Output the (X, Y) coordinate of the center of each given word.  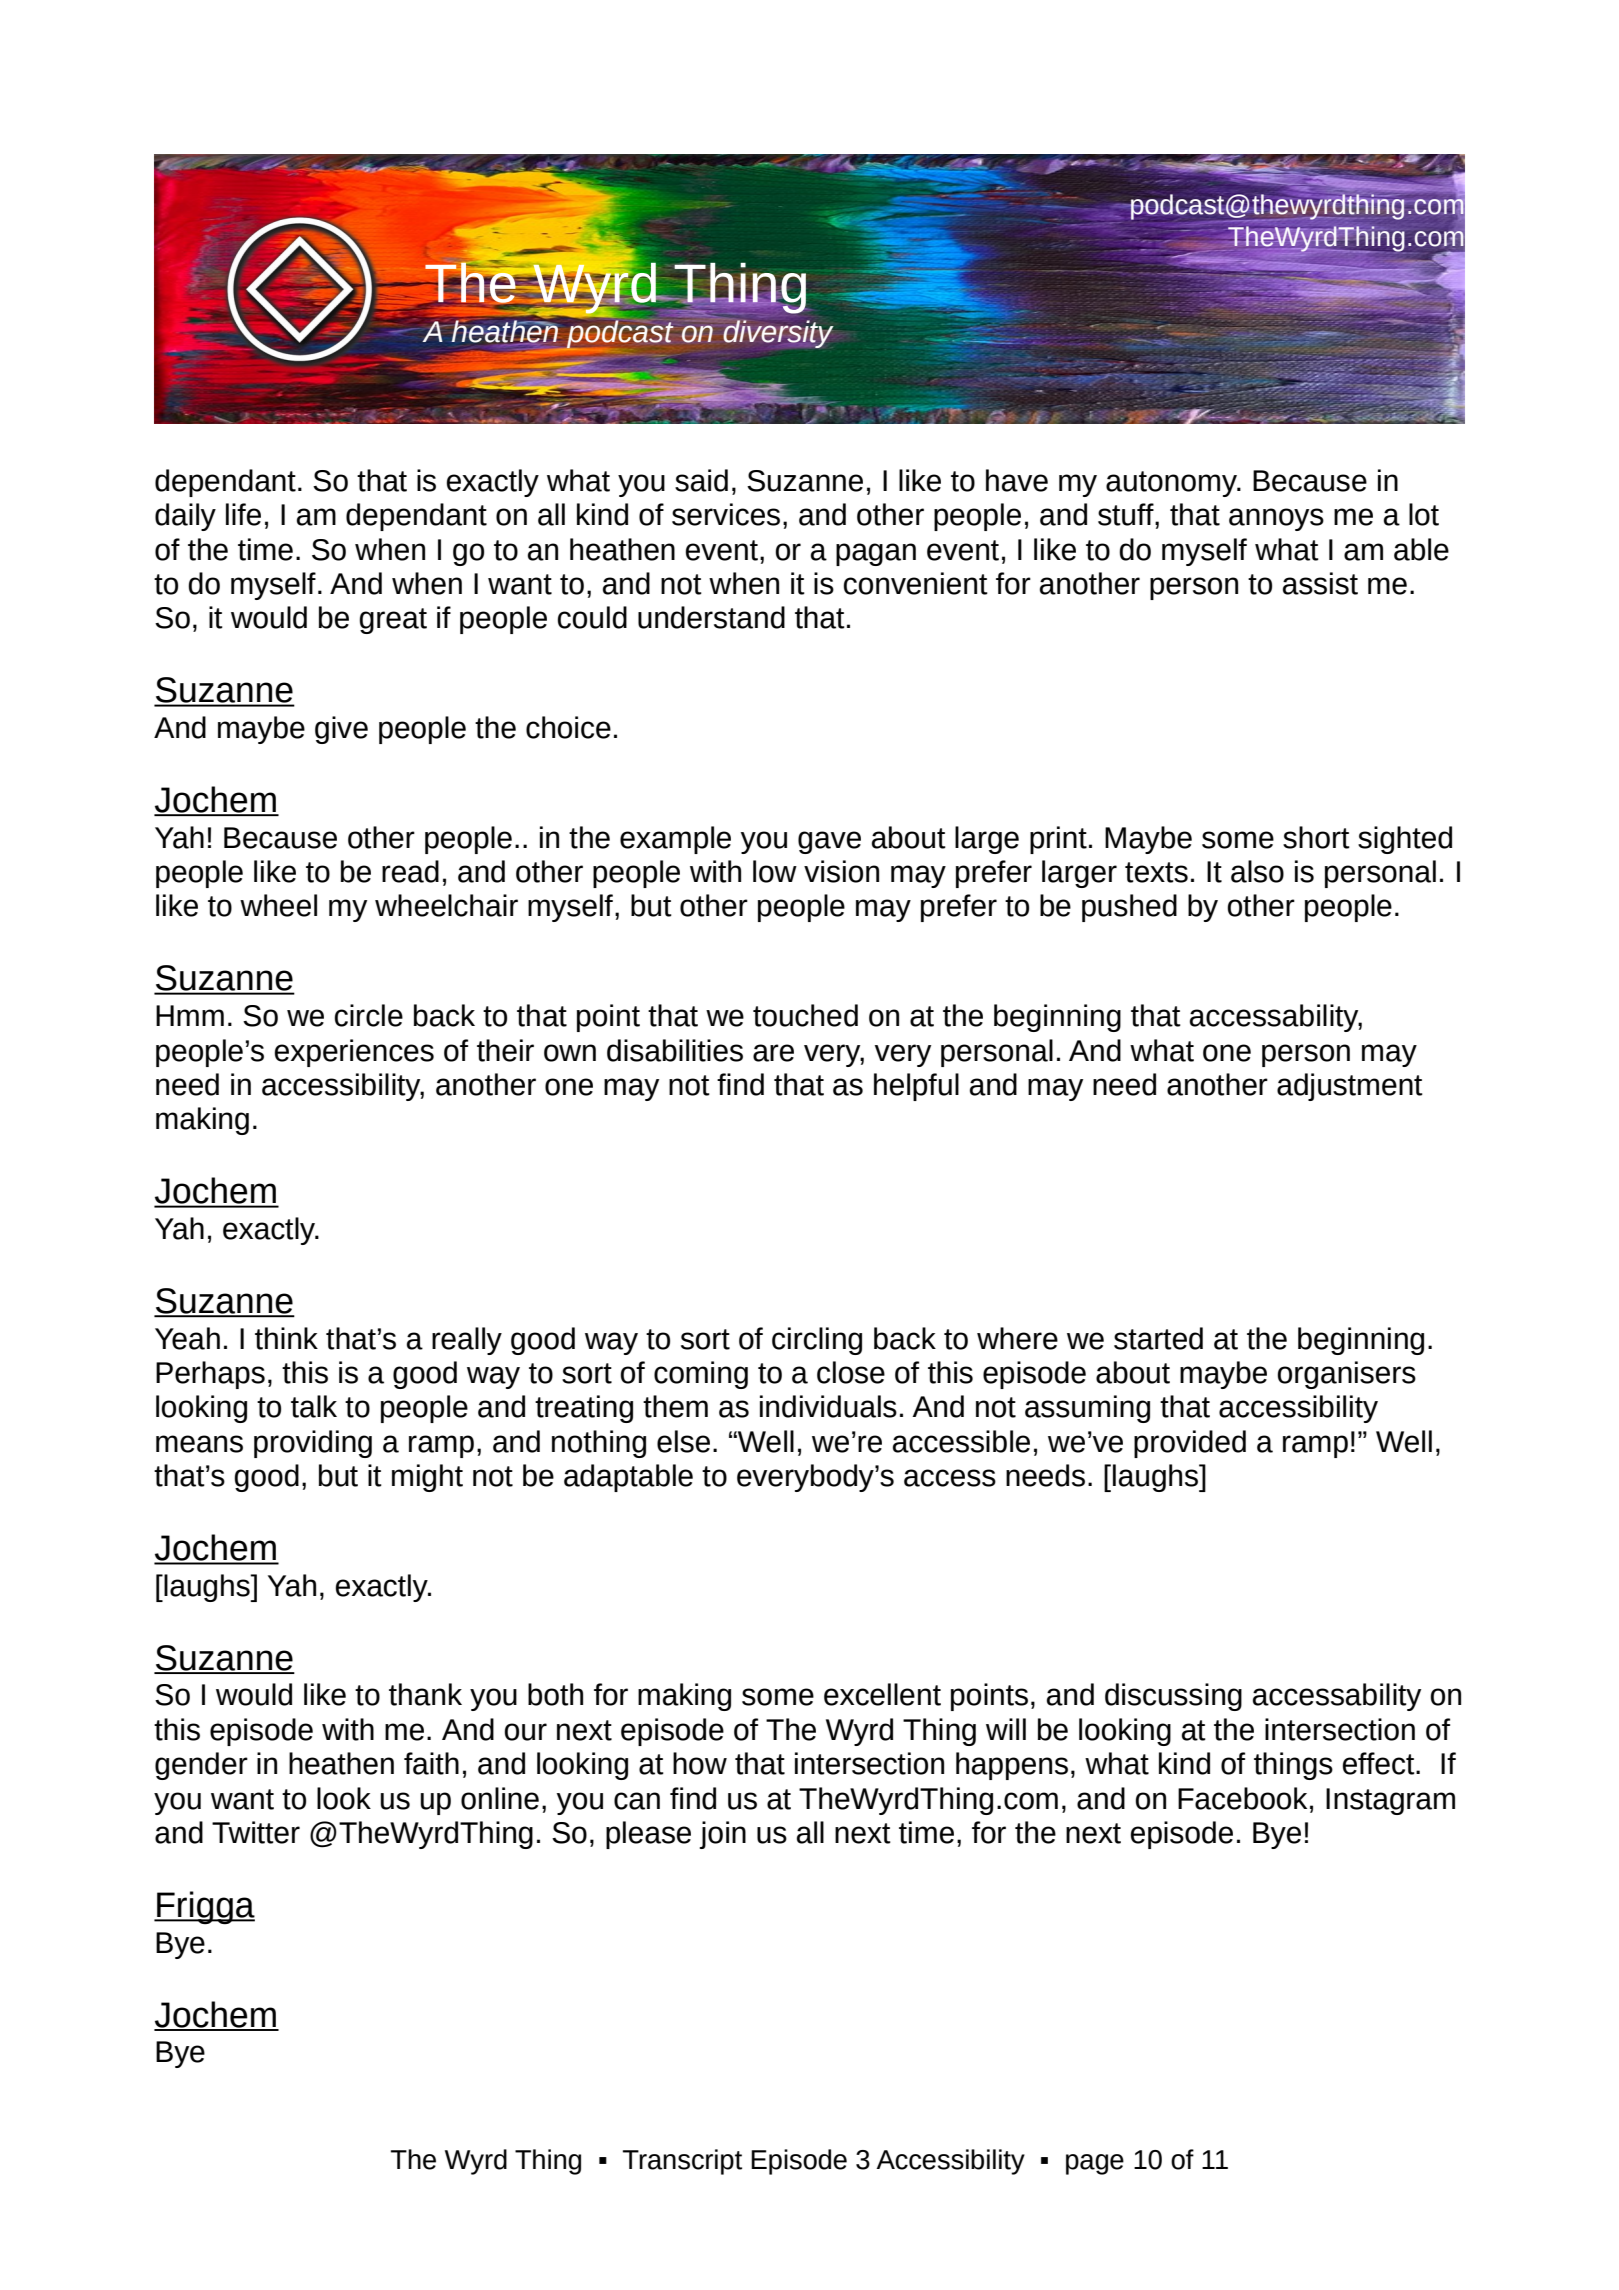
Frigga (205, 1908)
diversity (777, 333)
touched (805, 1015)
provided (1190, 1444)
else (683, 1441)
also (1257, 871)
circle (369, 1015)
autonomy (1172, 484)
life (243, 514)
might (427, 1478)
